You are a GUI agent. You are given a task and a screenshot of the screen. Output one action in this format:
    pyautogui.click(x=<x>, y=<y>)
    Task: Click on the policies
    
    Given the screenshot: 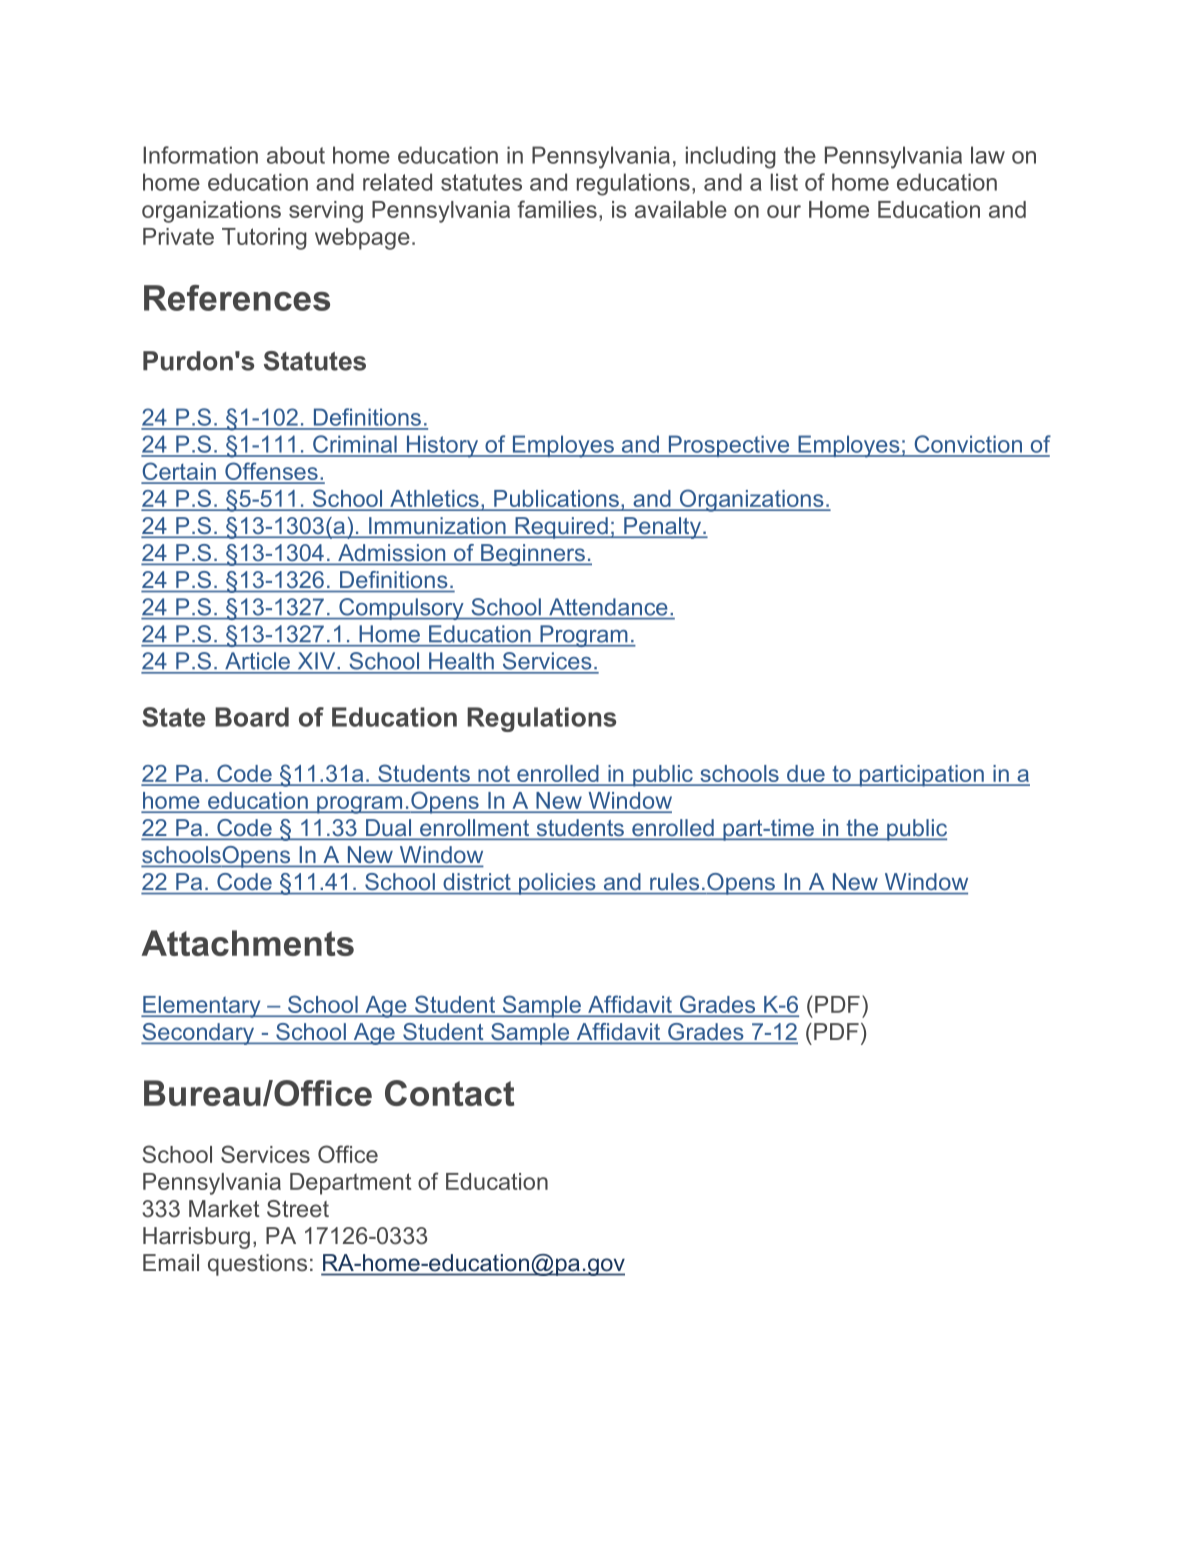 What is the action you would take?
    pyautogui.click(x=557, y=884)
